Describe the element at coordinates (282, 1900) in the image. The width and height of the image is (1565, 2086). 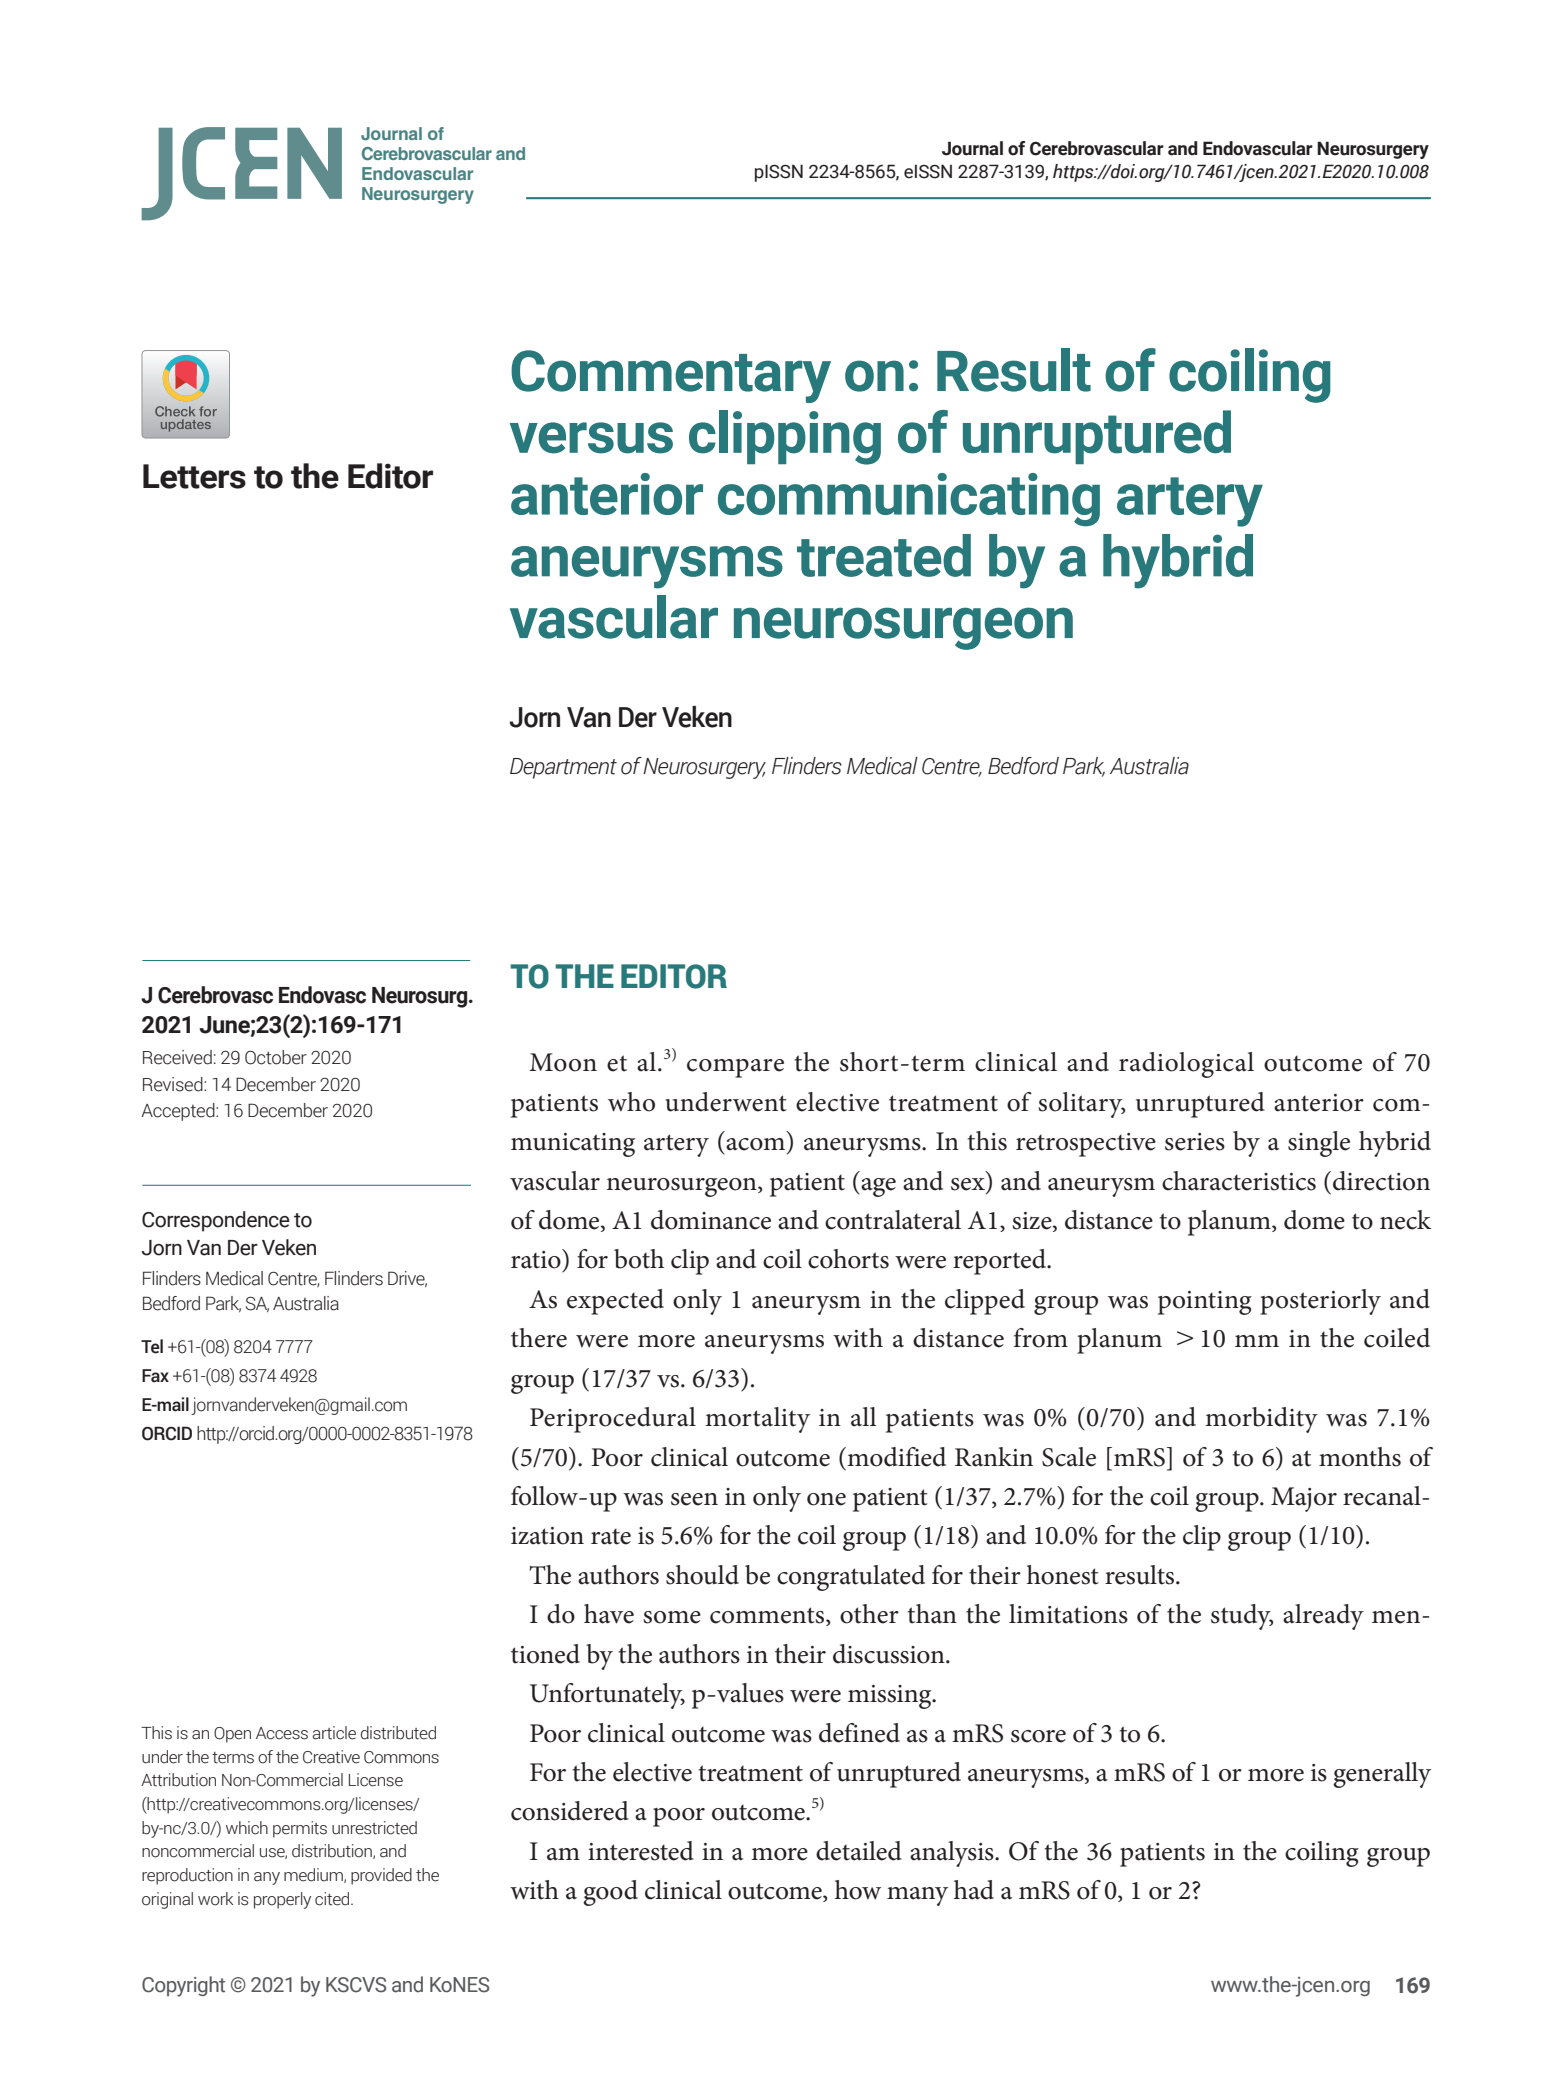
I see `properly` at that location.
